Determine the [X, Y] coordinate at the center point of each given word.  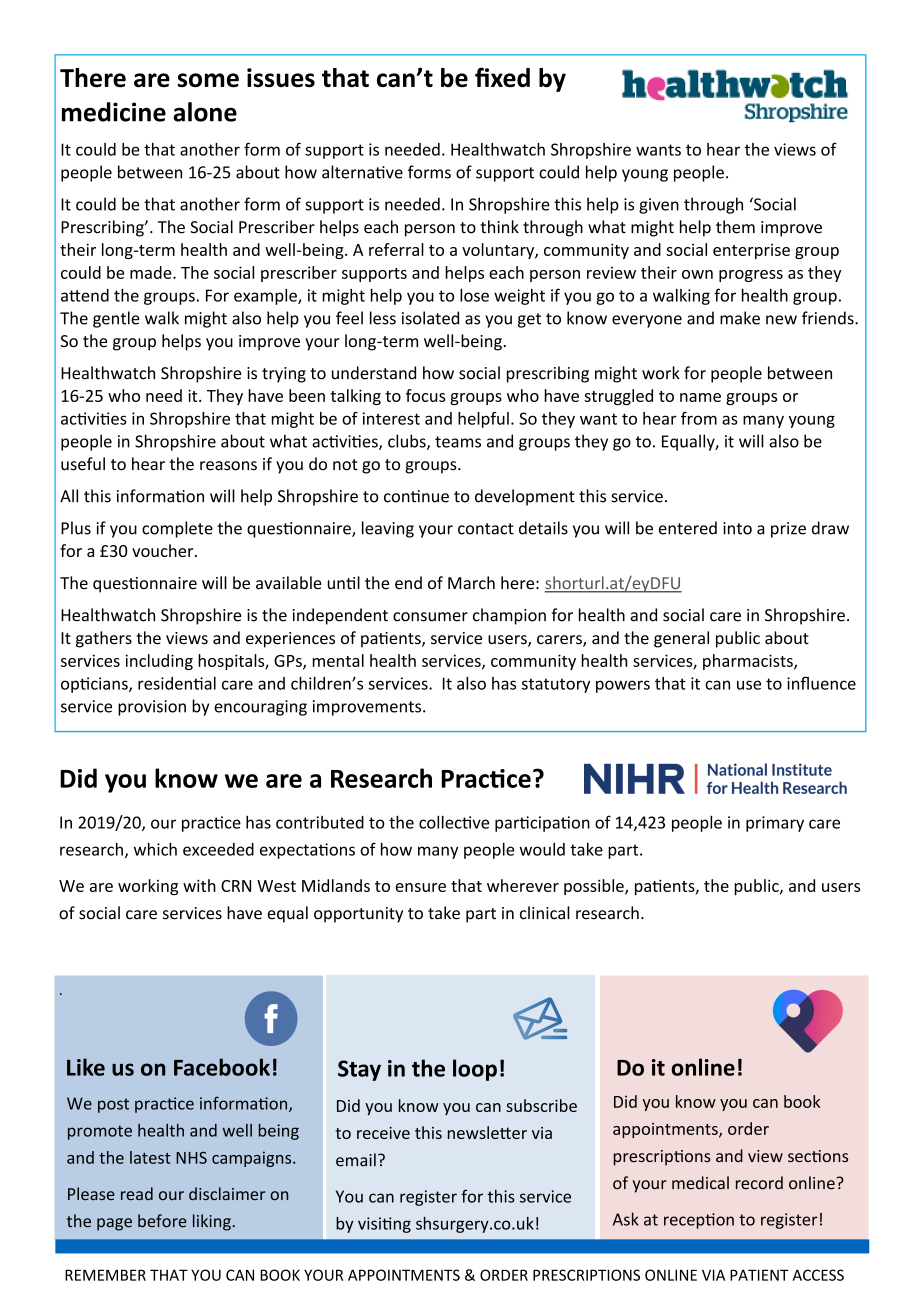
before [162, 1221]
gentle [116, 319]
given [659, 206]
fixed [502, 77]
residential [177, 683]
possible [595, 887]
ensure [420, 887]
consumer [430, 617]
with [199, 885]
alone [205, 112]
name [700, 397]
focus [425, 395]
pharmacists [749, 662]
